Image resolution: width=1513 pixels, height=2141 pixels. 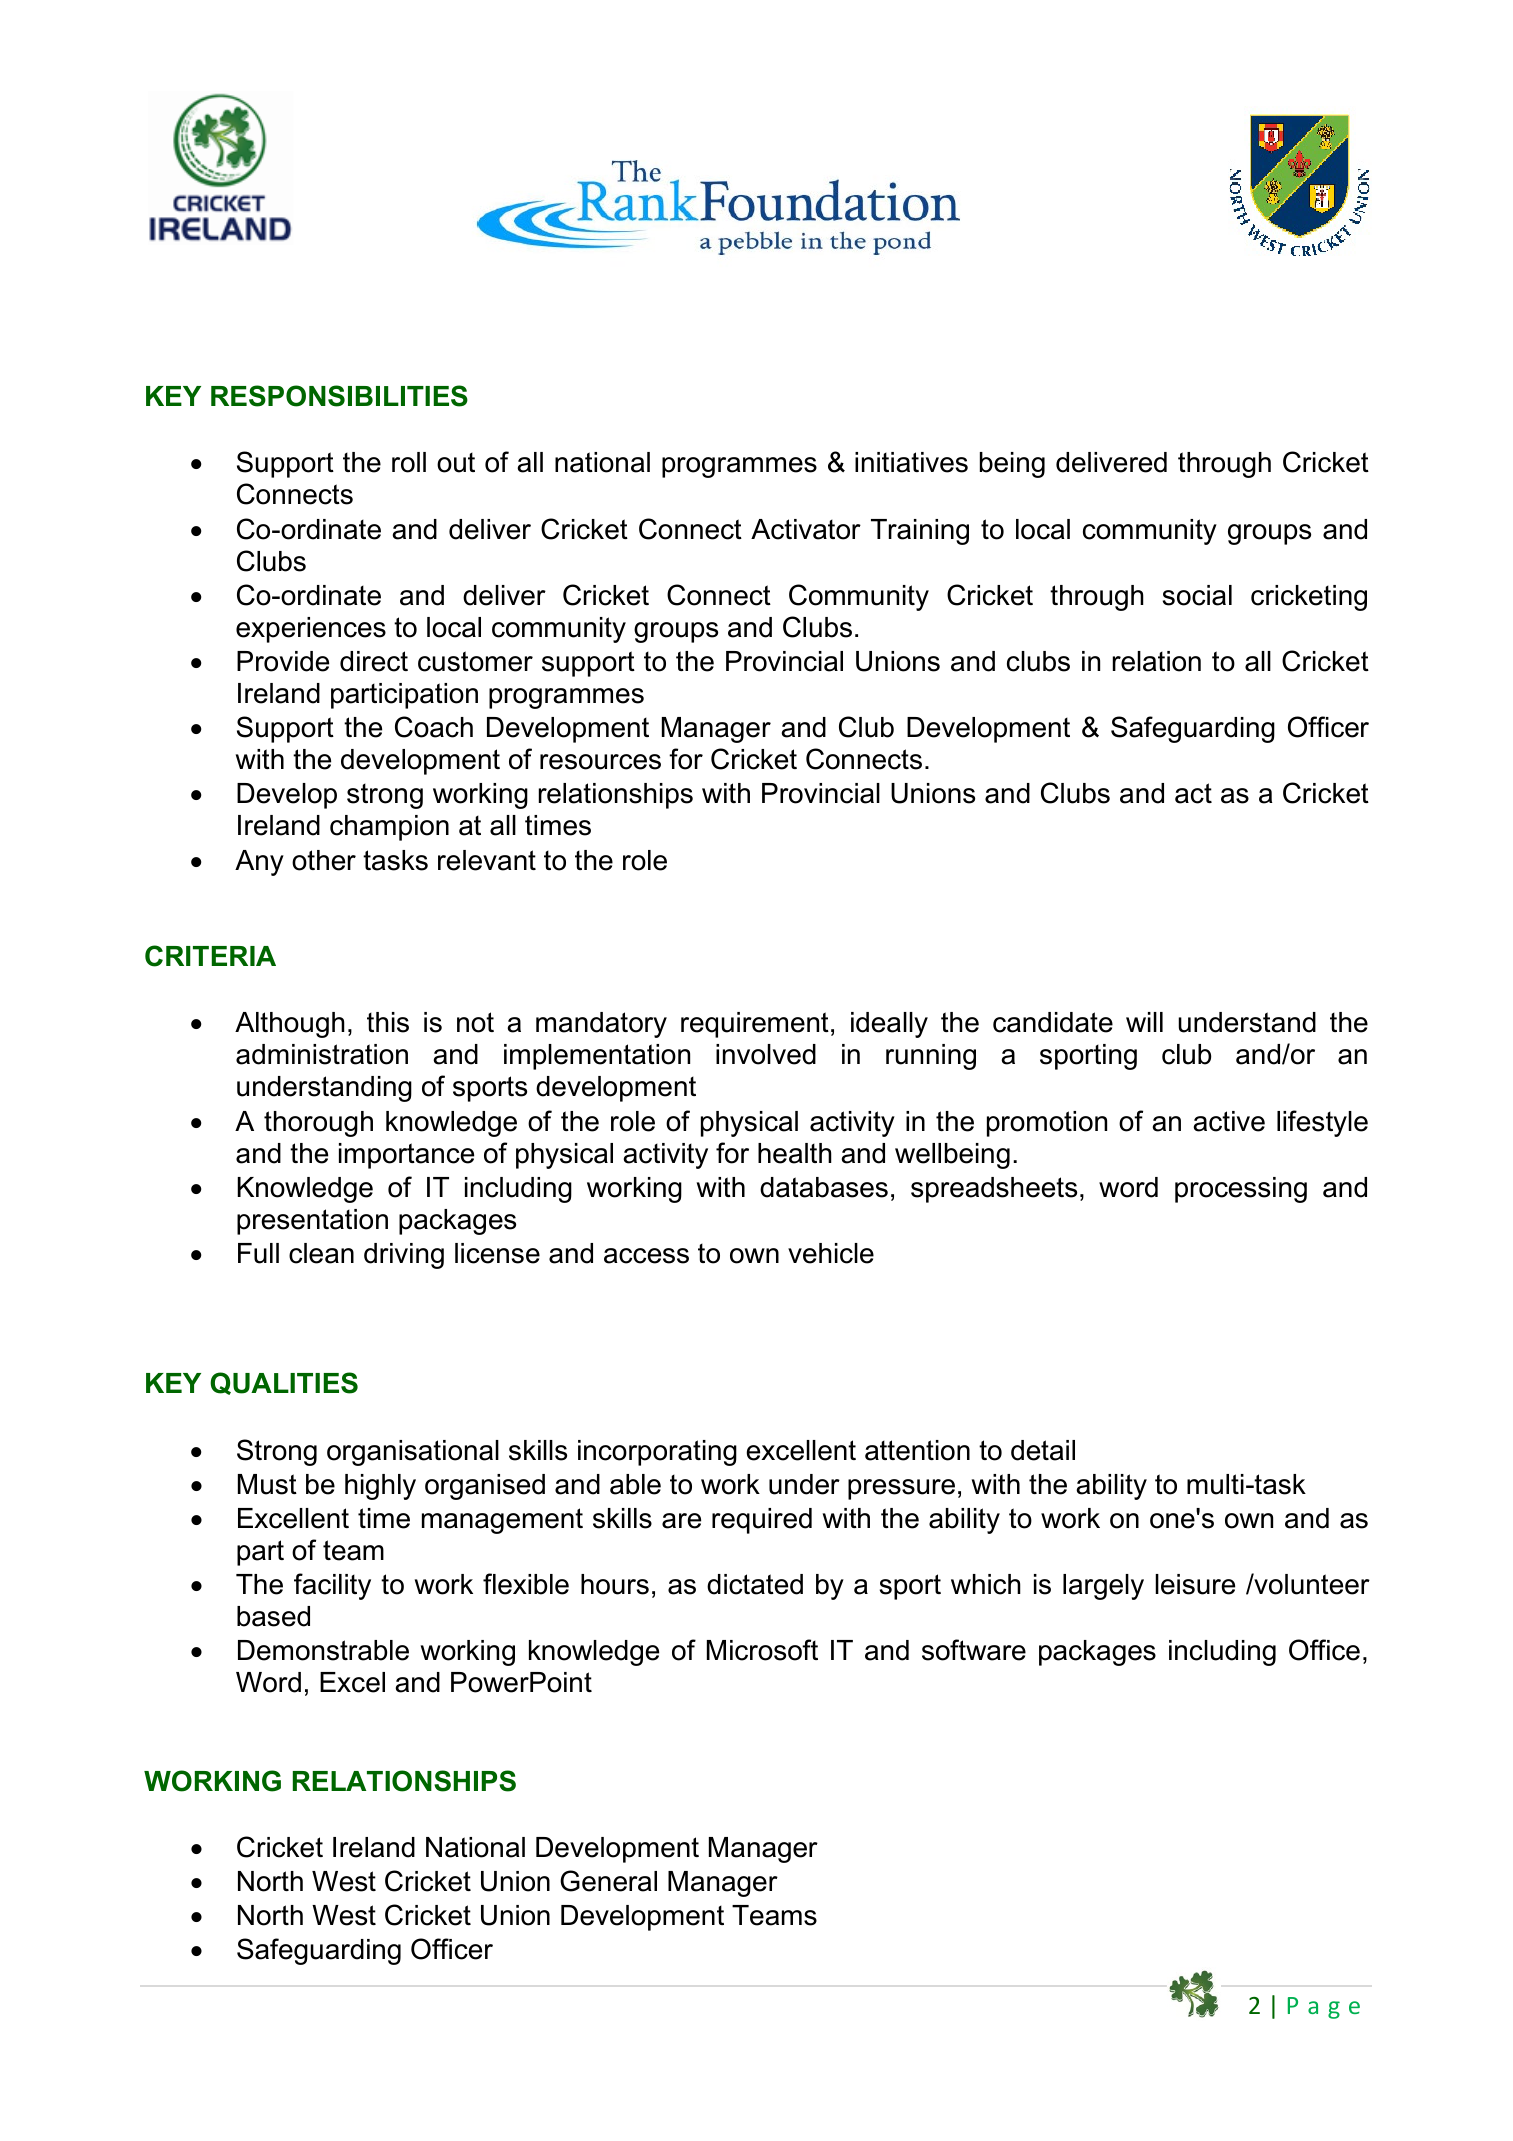 What do you see at coordinates (806, 529) in the document?
I see `Activator` at bounding box center [806, 529].
